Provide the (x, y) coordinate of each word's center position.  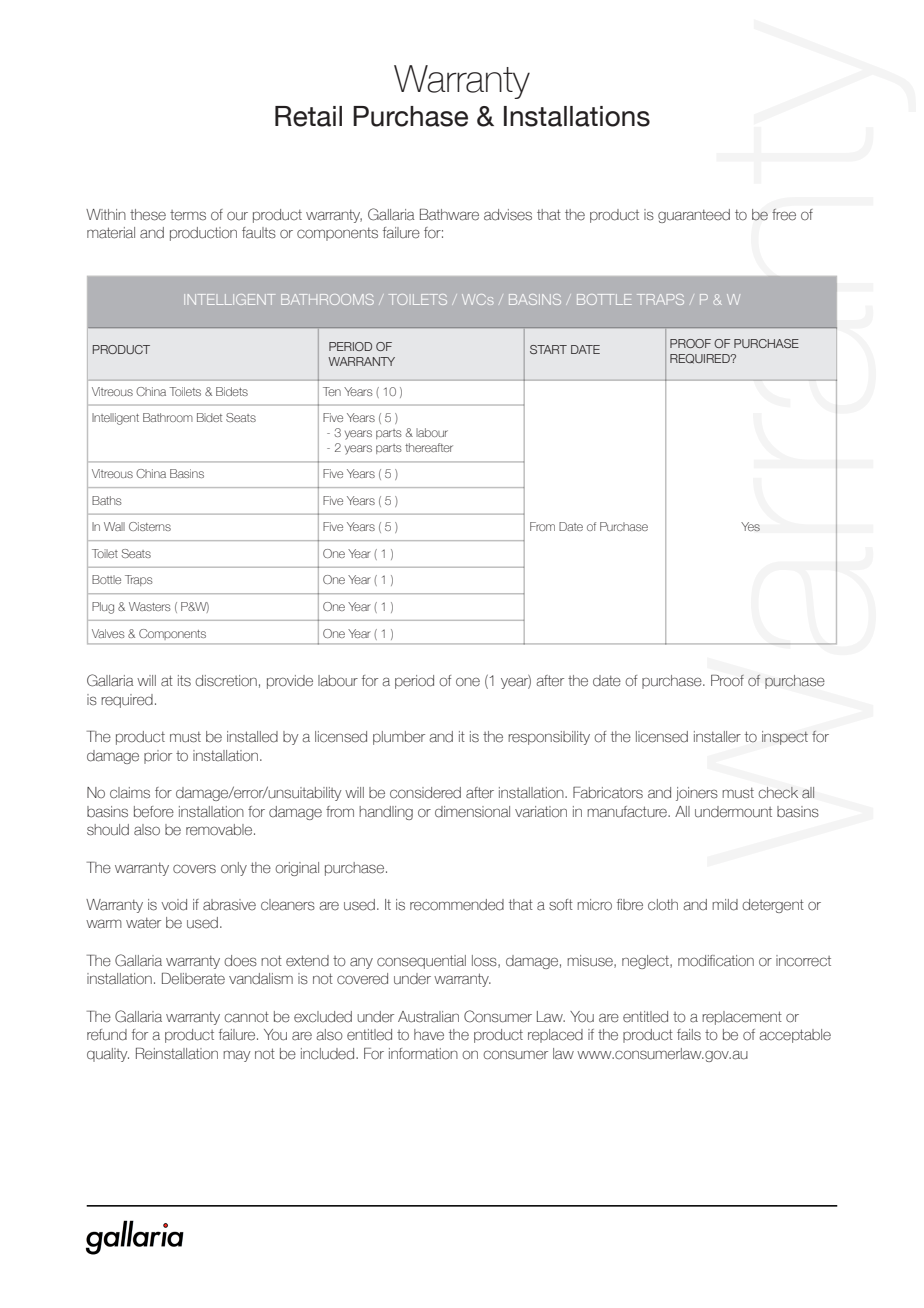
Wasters (150, 606)
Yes (750, 526)
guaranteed (694, 216)
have (429, 1035)
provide (290, 682)
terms (188, 215)
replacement (742, 1018)
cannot (246, 1017)
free (784, 215)
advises (508, 215)
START (548, 349)
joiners (697, 794)
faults (259, 233)
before (154, 812)
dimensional (472, 812)
